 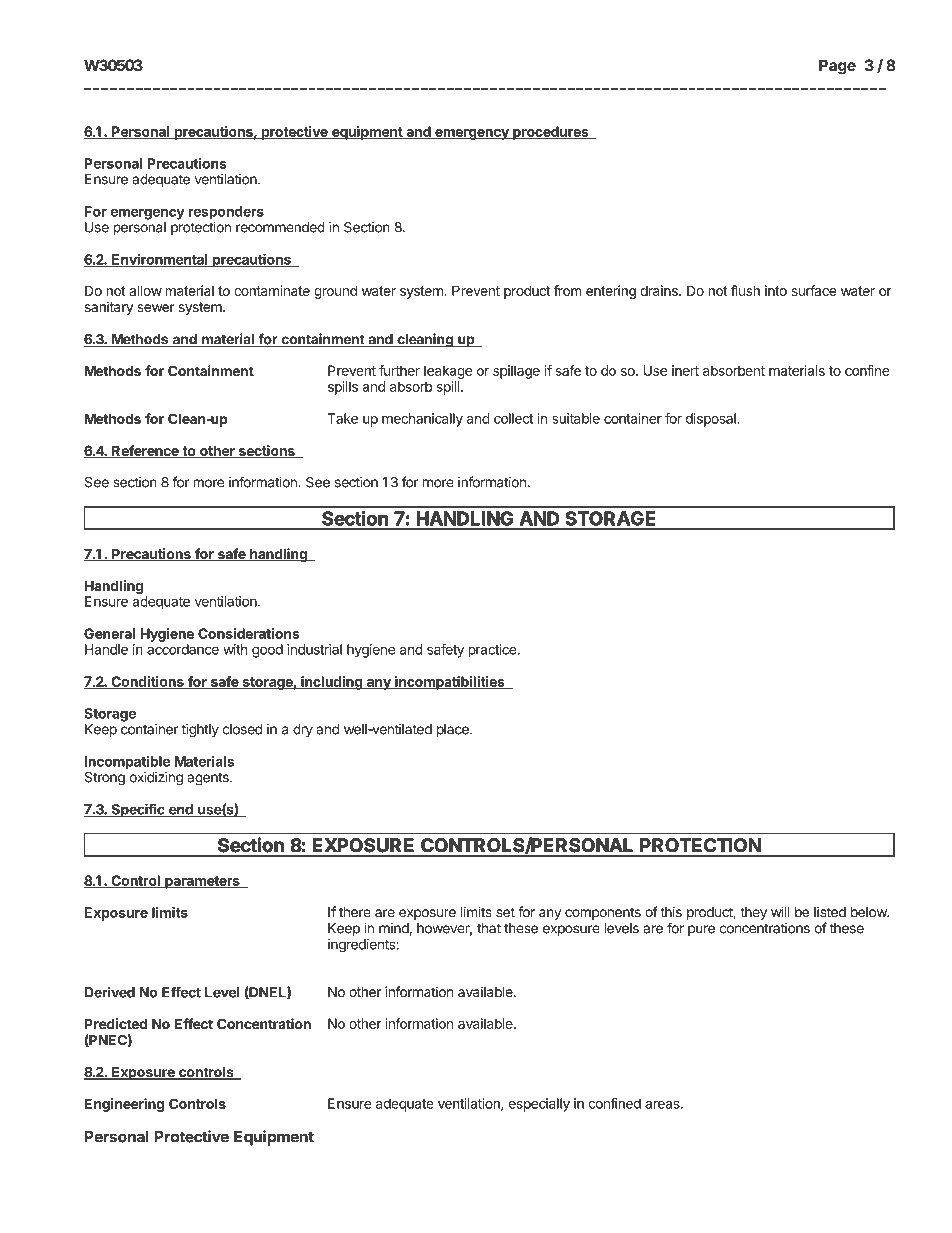 What do you see at coordinates (837, 67) in the image?
I see `Page` at bounding box center [837, 67].
